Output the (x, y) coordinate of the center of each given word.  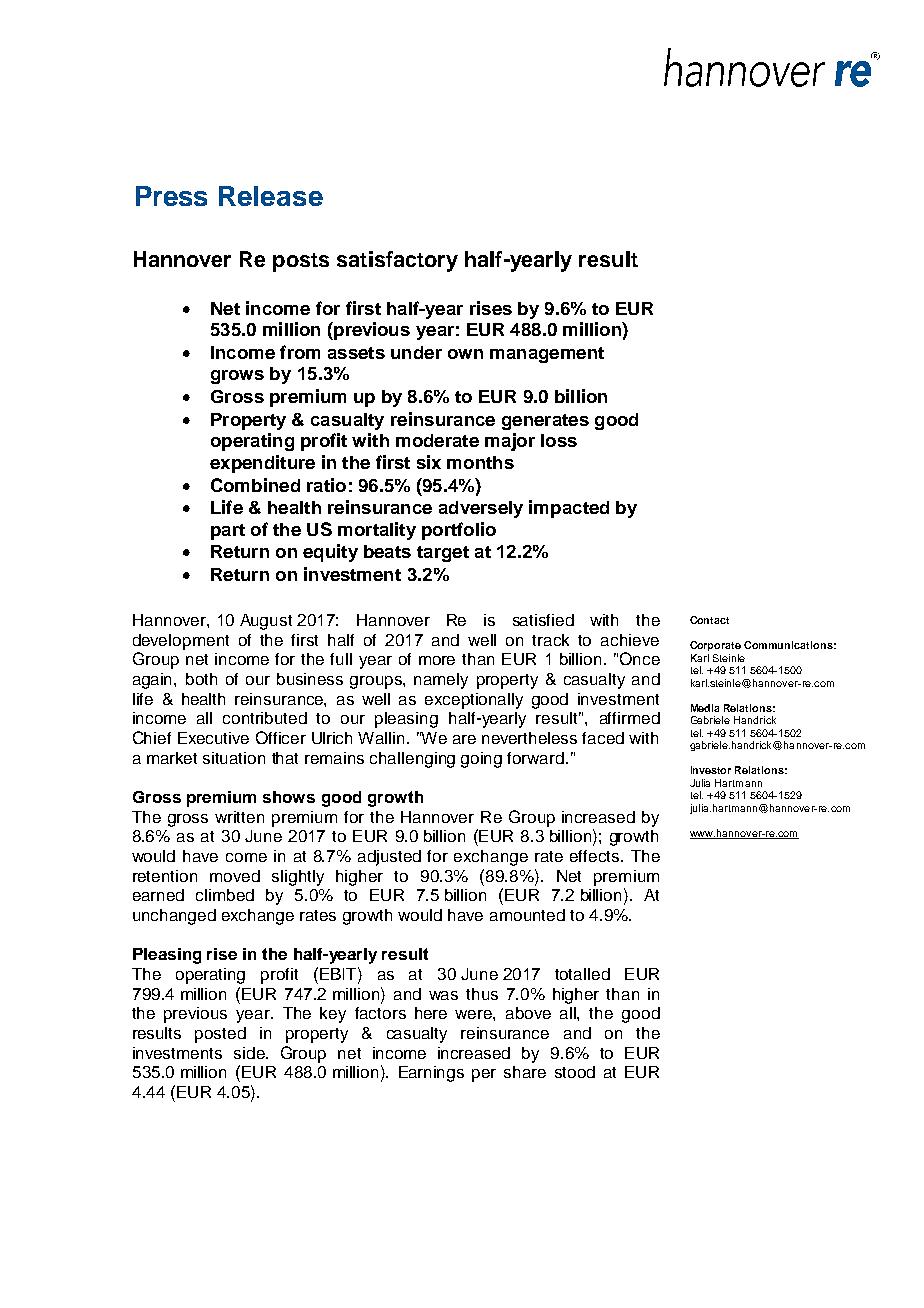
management (547, 355)
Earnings (431, 1074)
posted (220, 1035)
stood (575, 1072)
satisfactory (397, 261)
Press (171, 196)
